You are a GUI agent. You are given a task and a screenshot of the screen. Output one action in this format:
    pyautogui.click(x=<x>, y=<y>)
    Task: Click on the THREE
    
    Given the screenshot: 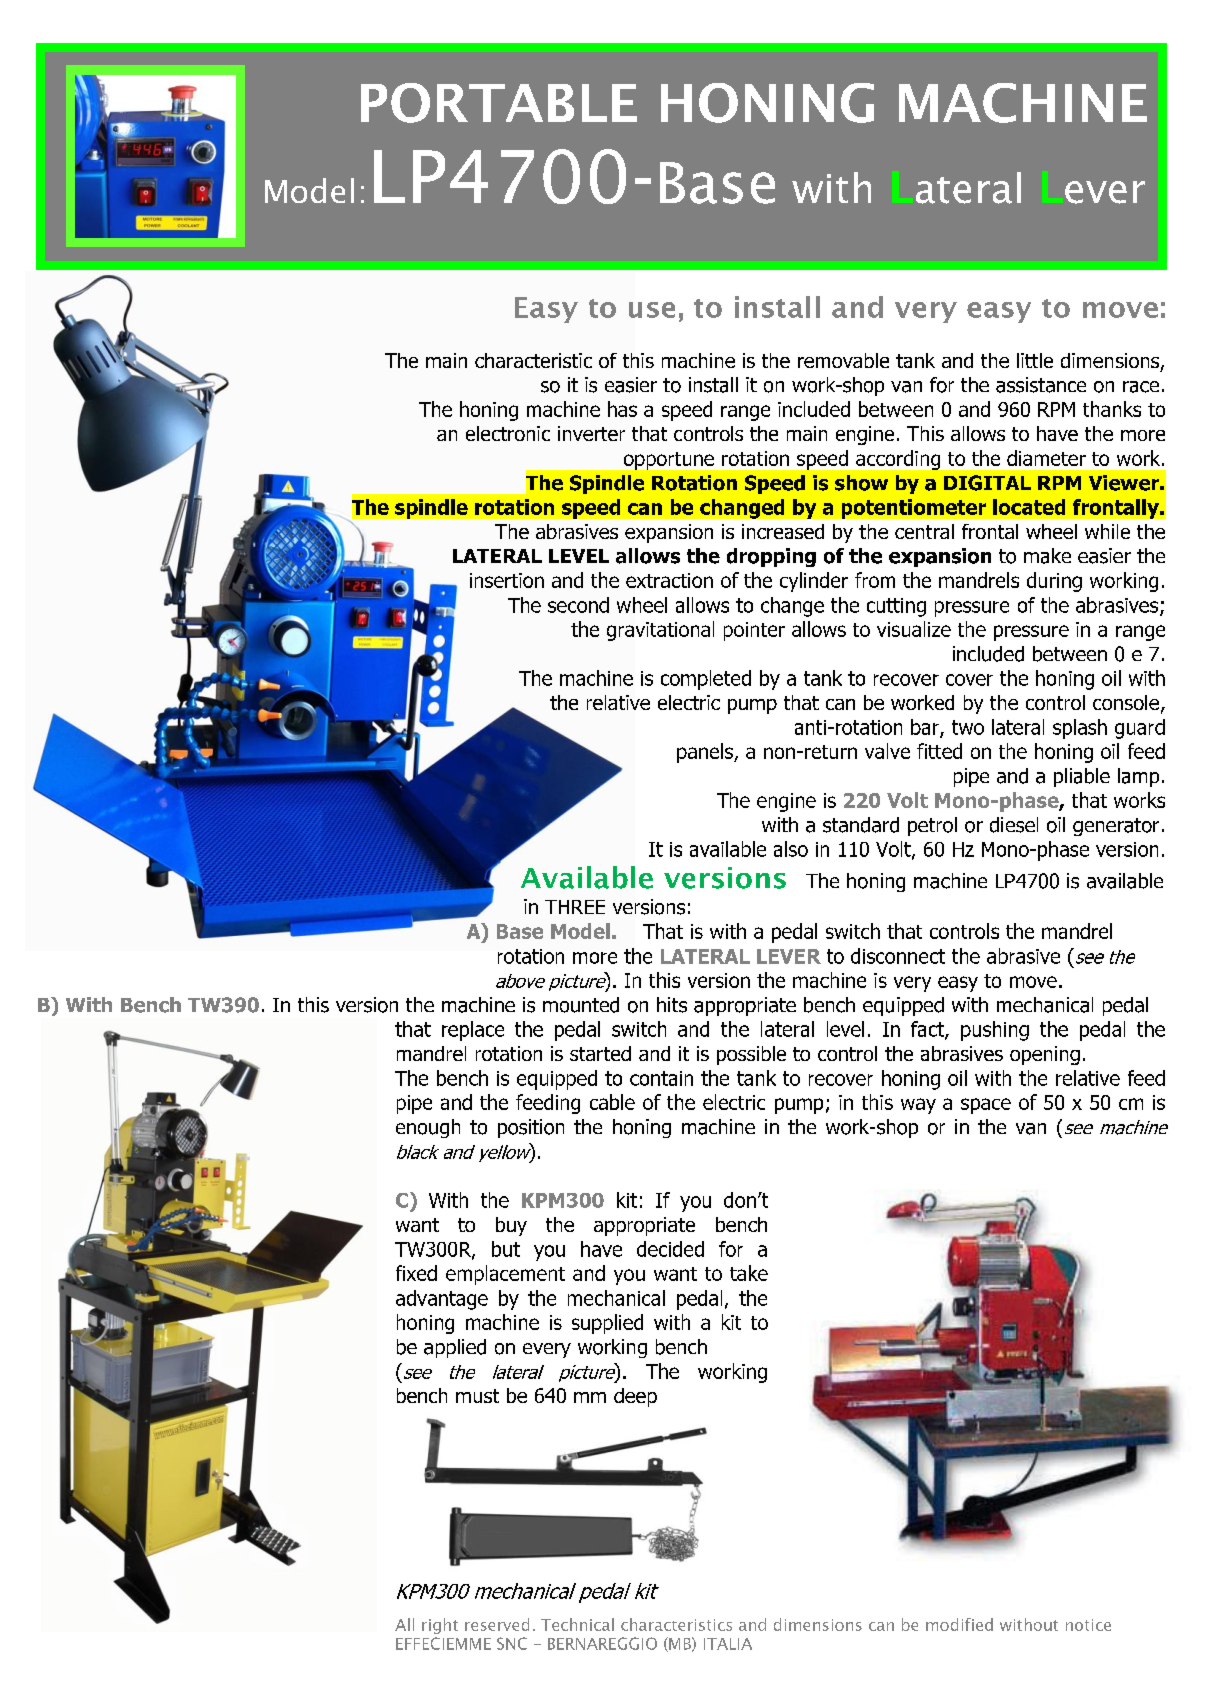 What is the action you would take?
    pyautogui.click(x=575, y=907)
